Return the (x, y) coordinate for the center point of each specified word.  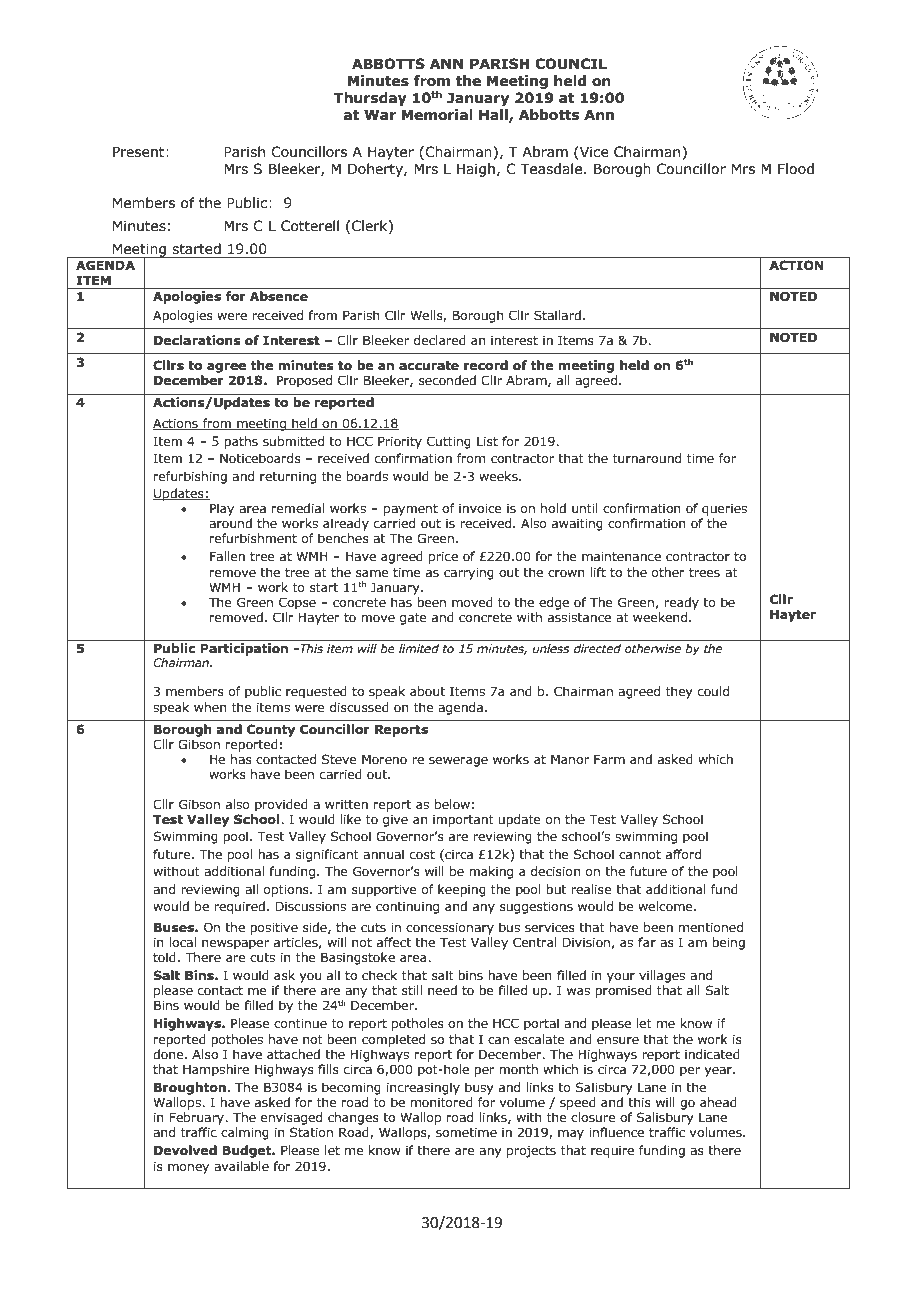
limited (419, 648)
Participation (244, 649)
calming (245, 1133)
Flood (796, 169)
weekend (661, 617)
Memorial (437, 115)
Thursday (370, 99)
